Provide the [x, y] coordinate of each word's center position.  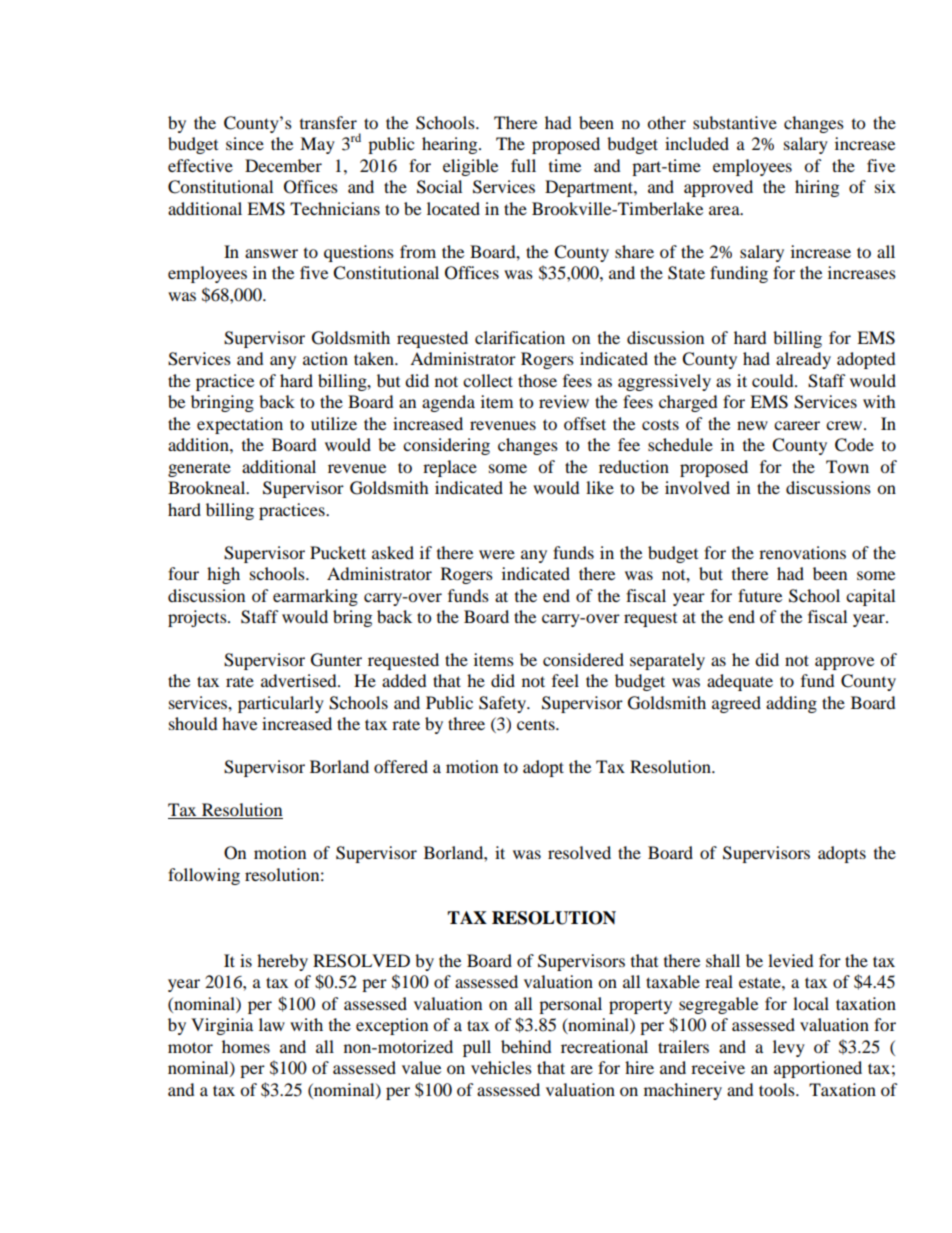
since [245, 143]
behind [526, 1046]
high [223, 575]
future [760, 595]
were [497, 554]
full [523, 165]
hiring [817, 188]
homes [246, 1046]
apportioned [818, 1069]
